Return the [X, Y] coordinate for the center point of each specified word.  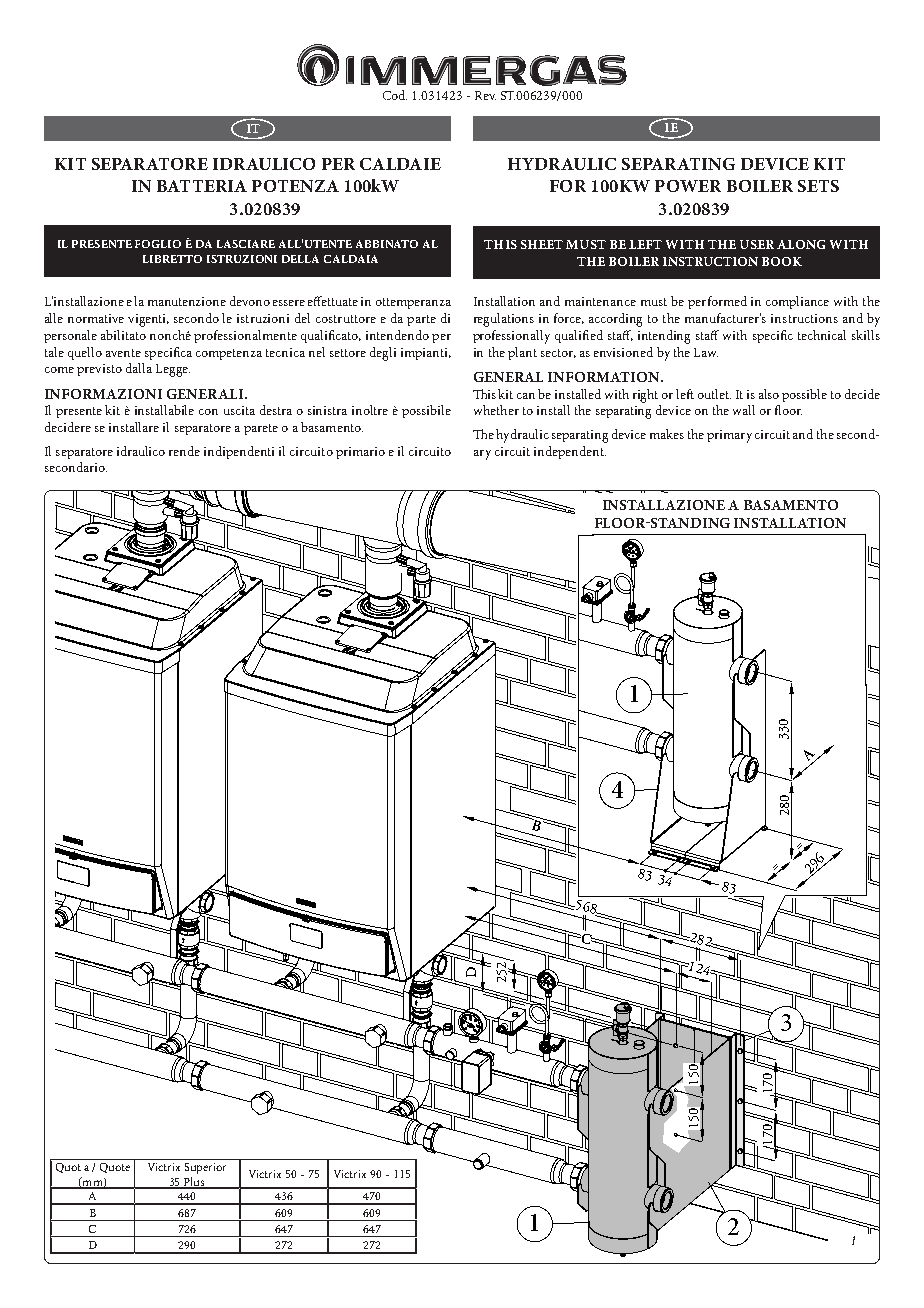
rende [184, 451]
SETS [818, 186]
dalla [139, 368]
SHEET [542, 244]
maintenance [600, 301]
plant [522, 353]
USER [757, 244]
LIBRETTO [172, 259]
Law [706, 352]
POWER [688, 186]
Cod [395, 95]
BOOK [782, 261]
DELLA [300, 259]
